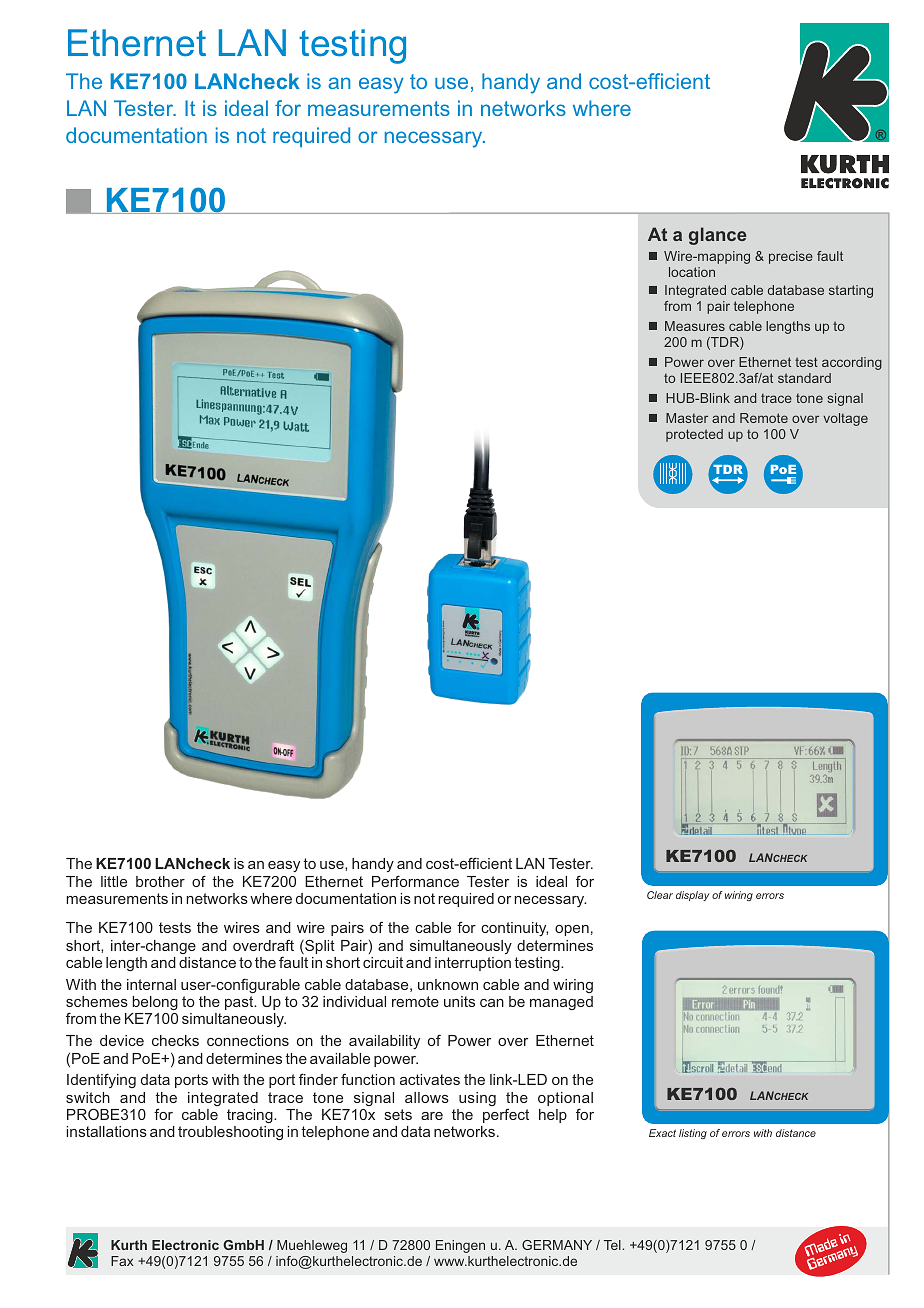  Describe the element at coordinates (240, 1003) in the page. I see `past` at that location.
